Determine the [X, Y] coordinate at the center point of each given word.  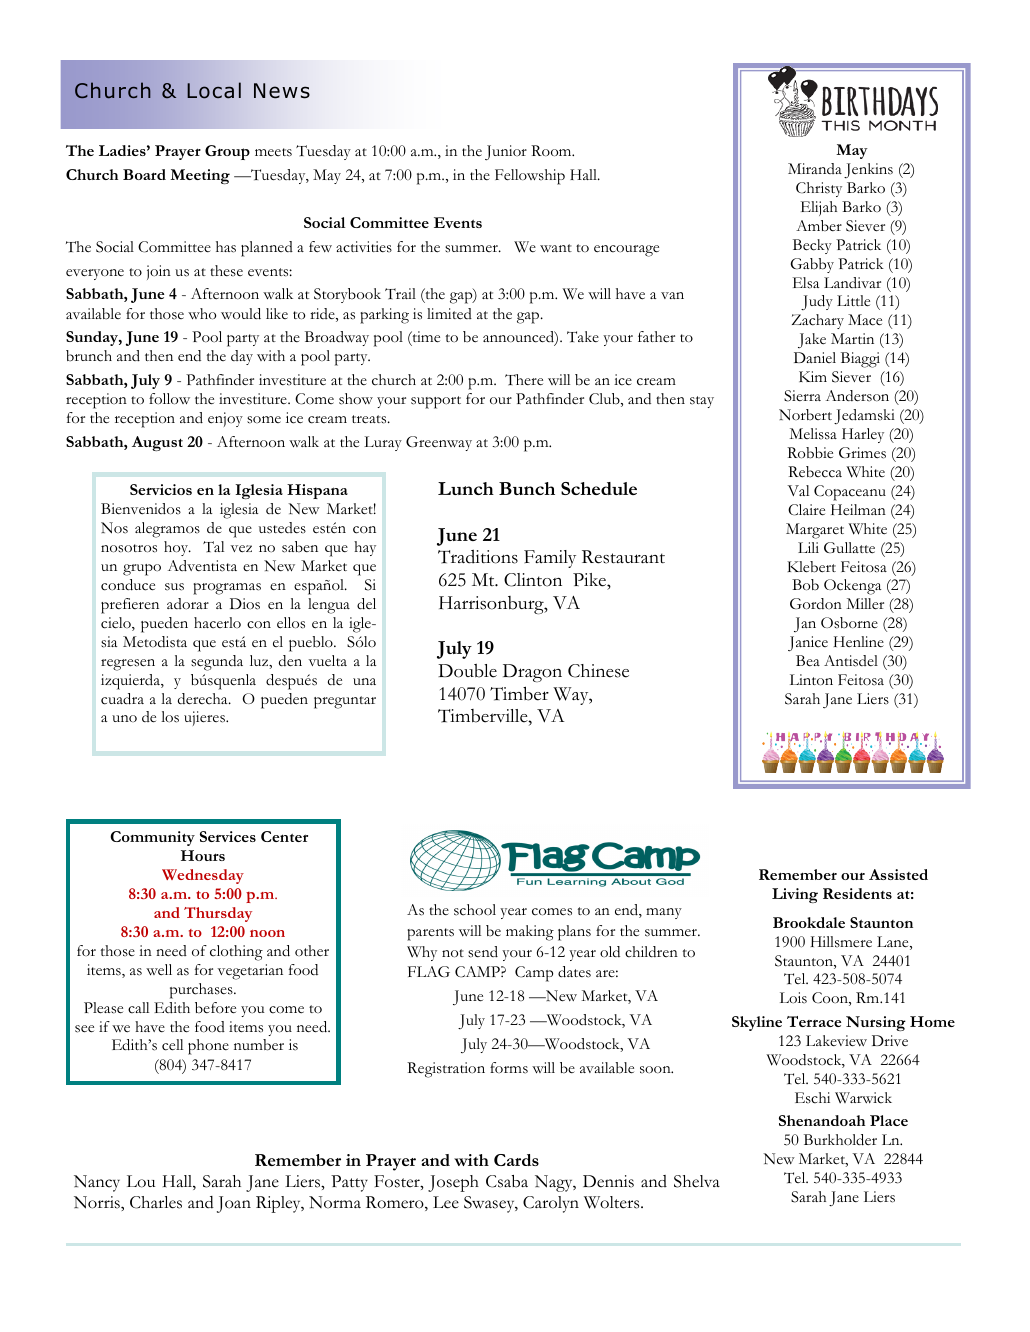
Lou [141, 1181]
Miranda [815, 168]
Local [214, 90]
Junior [506, 153]
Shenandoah [822, 1120]
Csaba [507, 1181]
